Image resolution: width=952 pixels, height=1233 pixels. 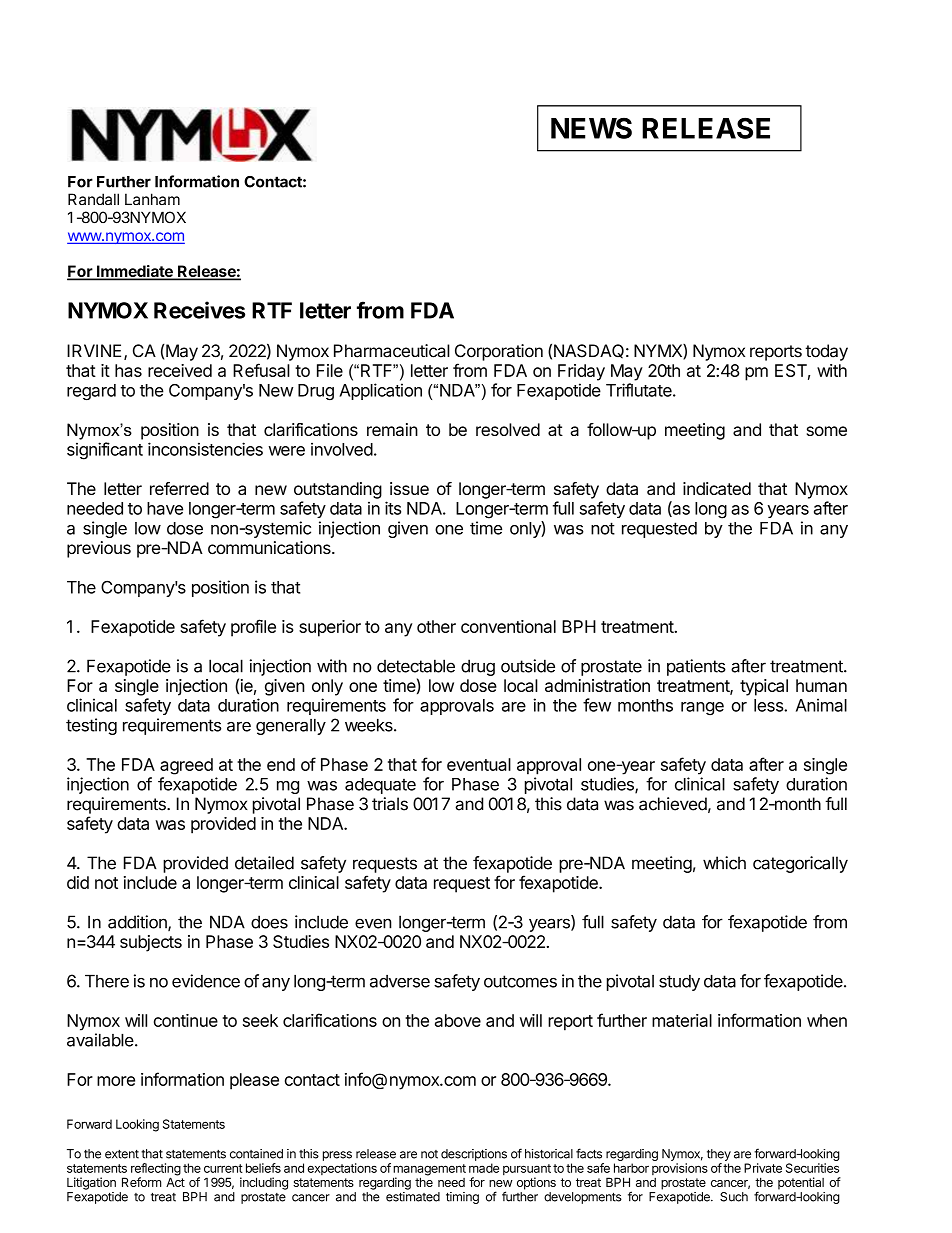 I want to click on addition, so click(x=138, y=923).
